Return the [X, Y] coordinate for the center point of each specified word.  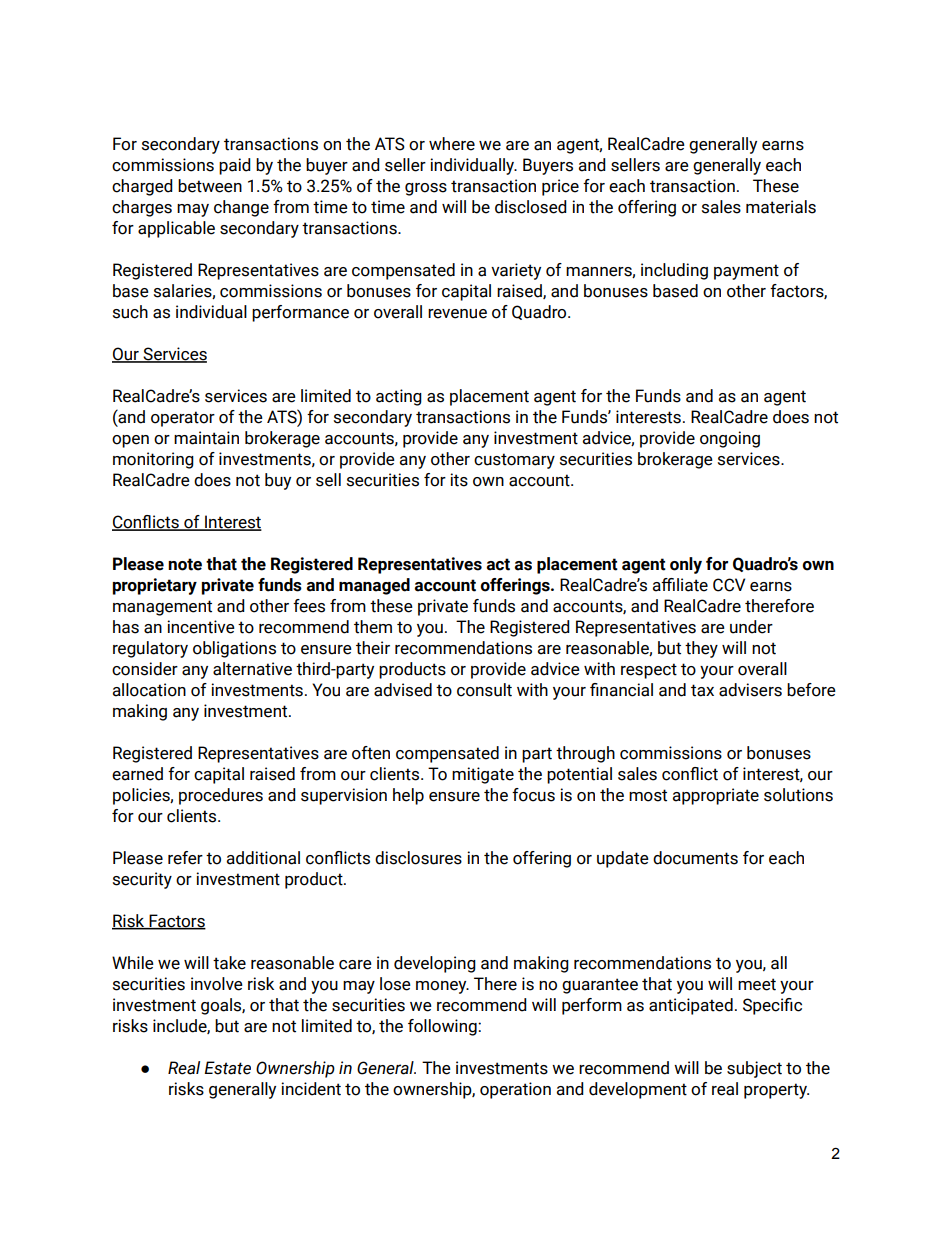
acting [399, 397]
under [751, 627]
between [210, 186]
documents [695, 858]
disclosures [418, 858]
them [373, 627]
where [452, 144]
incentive [201, 627]
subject [754, 1069]
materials [781, 207]
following [443, 1027]
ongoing [730, 439]
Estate [227, 1068]
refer [185, 858]
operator [183, 419]
